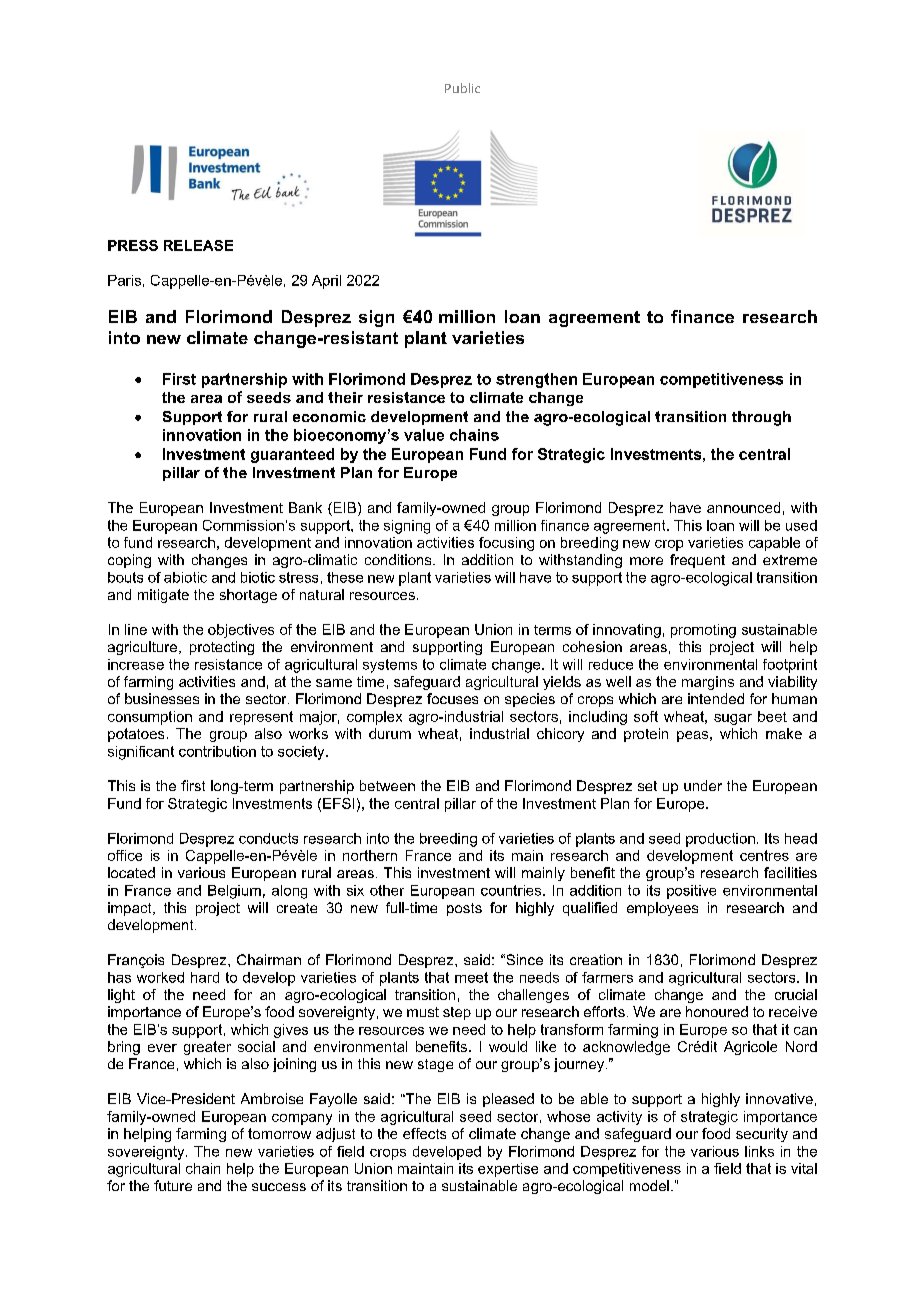 This page has height=1308, width=924. What do you see at coordinates (471, 977) in the page?
I see `meet` at bounding box center [471, 977].
